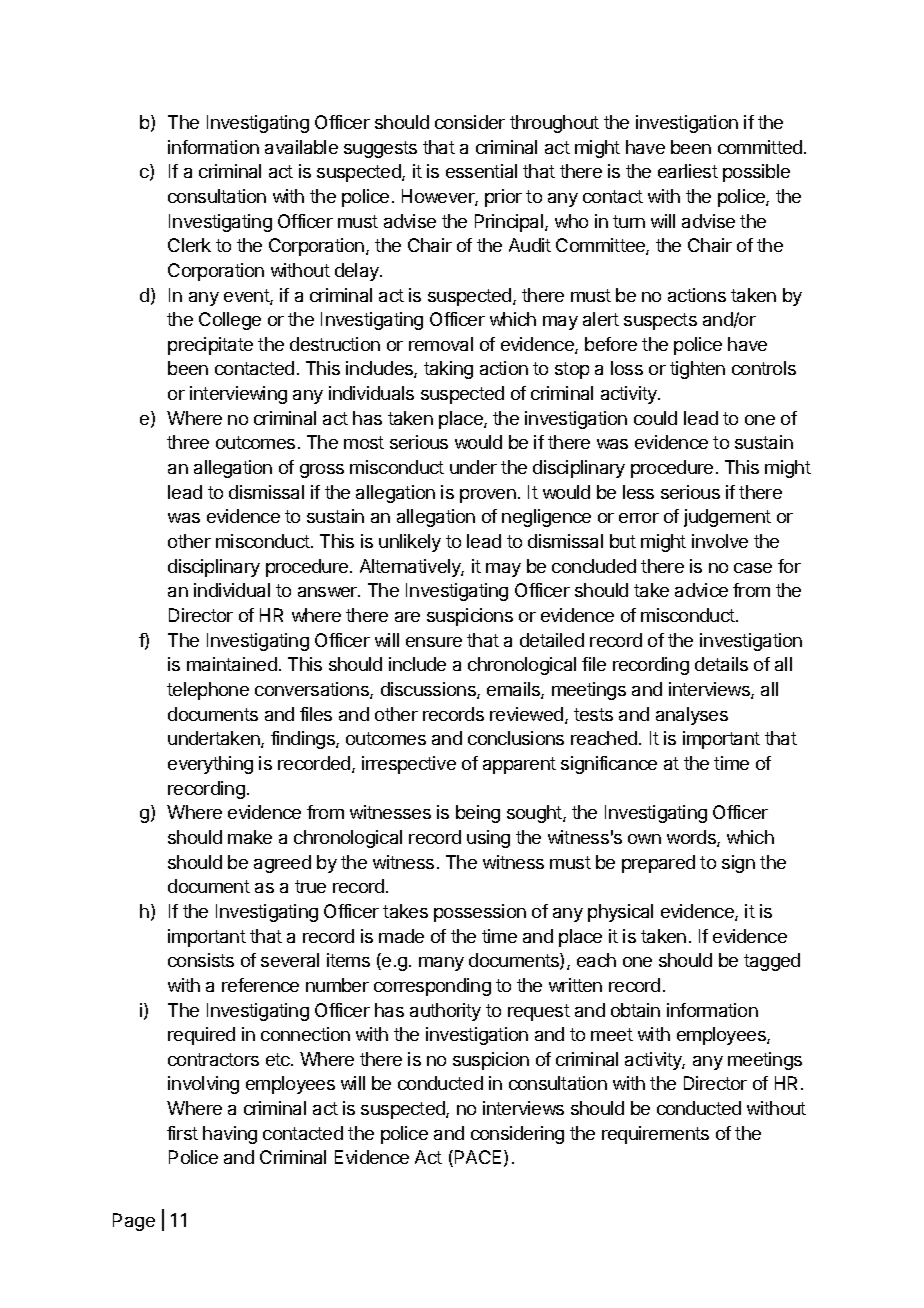  What do you see at coordinates (230, 1135) in the image?
I see `having` at bounding box center [230, 1135].
